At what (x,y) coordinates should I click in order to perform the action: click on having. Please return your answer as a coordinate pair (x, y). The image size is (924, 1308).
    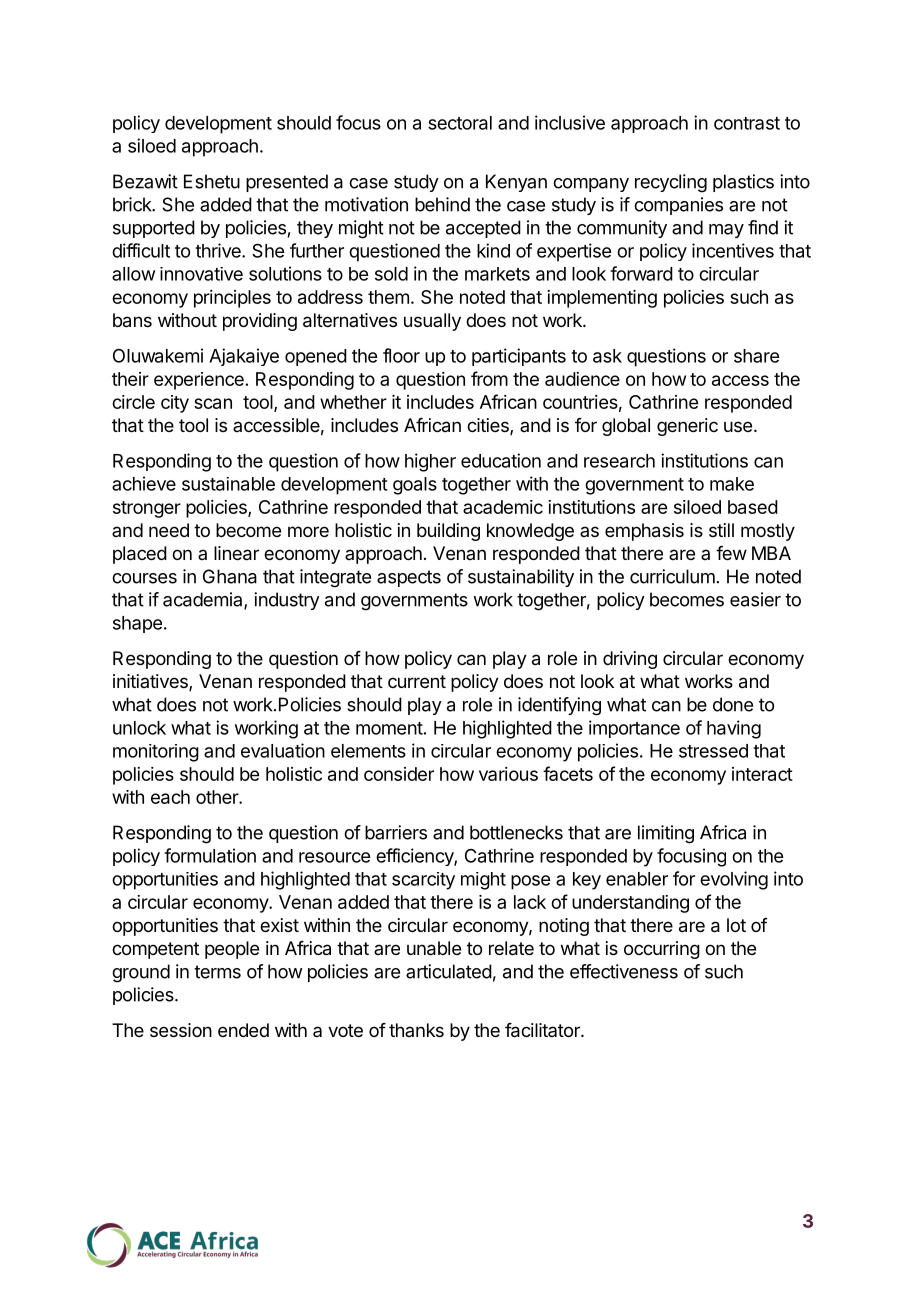
    Looking at the image, I should click on (734, 729).
